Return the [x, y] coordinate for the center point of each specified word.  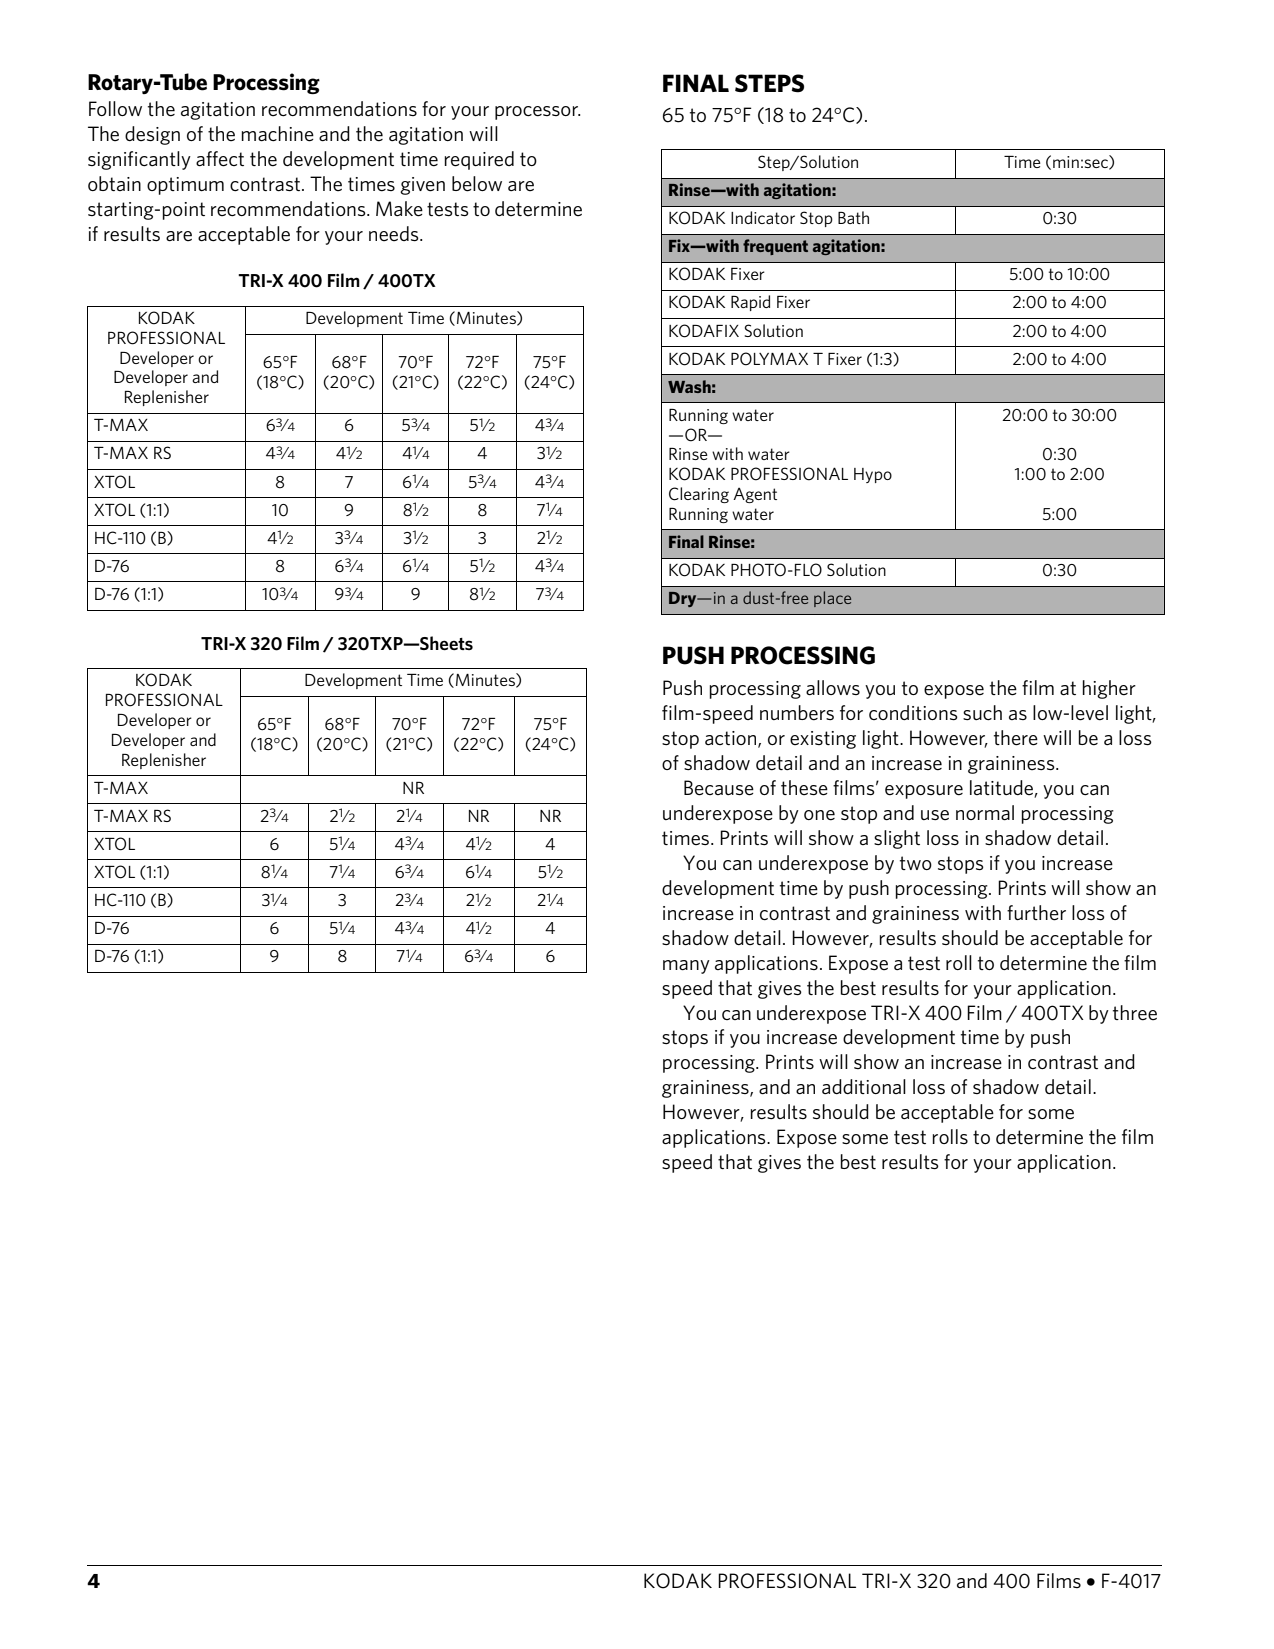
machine [277, 134]
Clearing [699, 495]
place [832, 599]
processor [537, 113]
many [686, 967]
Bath [853, 217]
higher [1109, 689]
